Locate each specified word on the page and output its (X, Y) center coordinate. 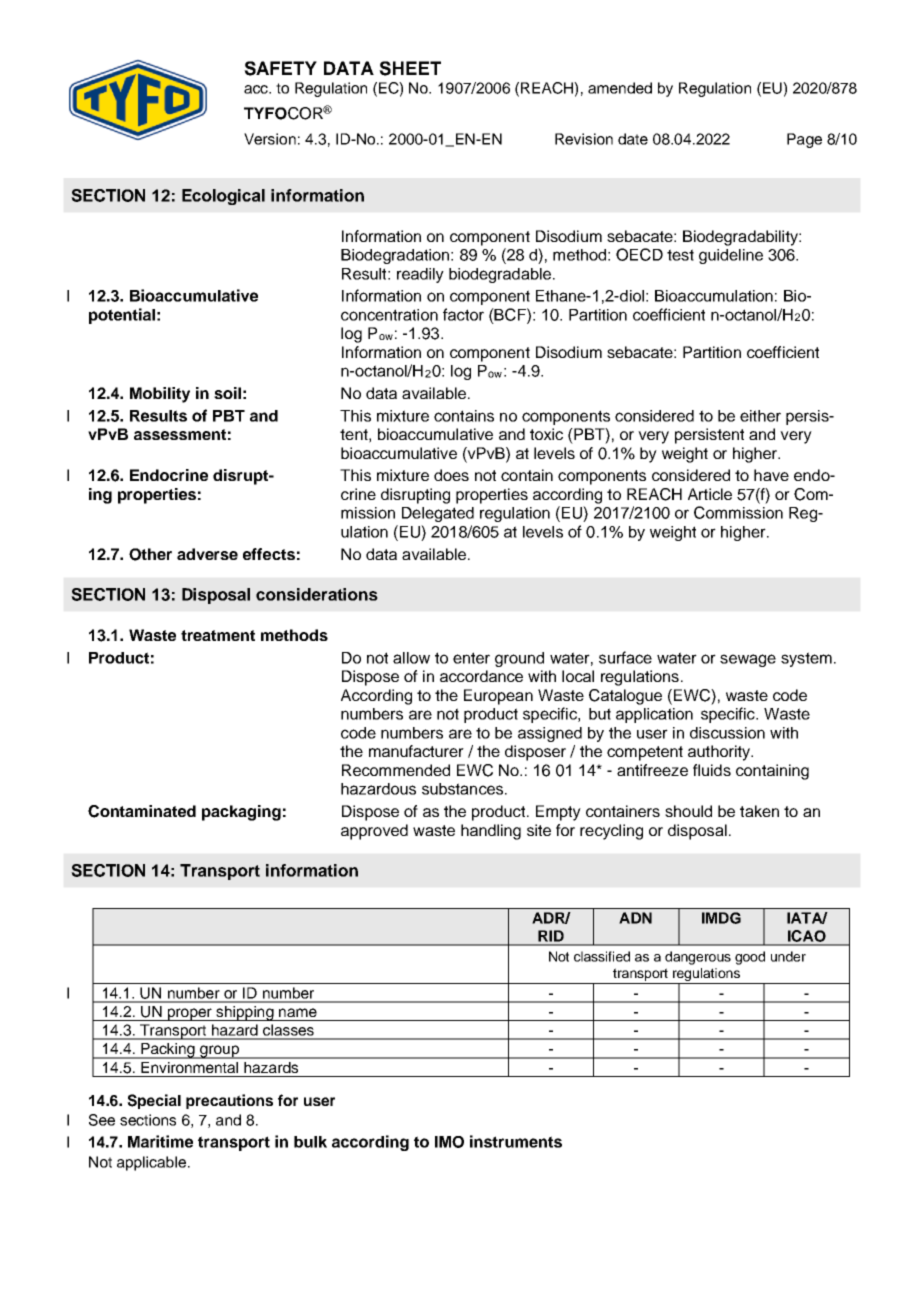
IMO (449, 1142)
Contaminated (142, 811)
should (688, 811)
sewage (748, 660)
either (760, 416)
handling (491, 832)
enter (471, 658)
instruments (516, 1141)
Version (270, 139)
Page (804, 140)
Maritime (160, 1141)
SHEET (410, 68)
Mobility (160, 395)
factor (463, 314)
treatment (218, 635)
